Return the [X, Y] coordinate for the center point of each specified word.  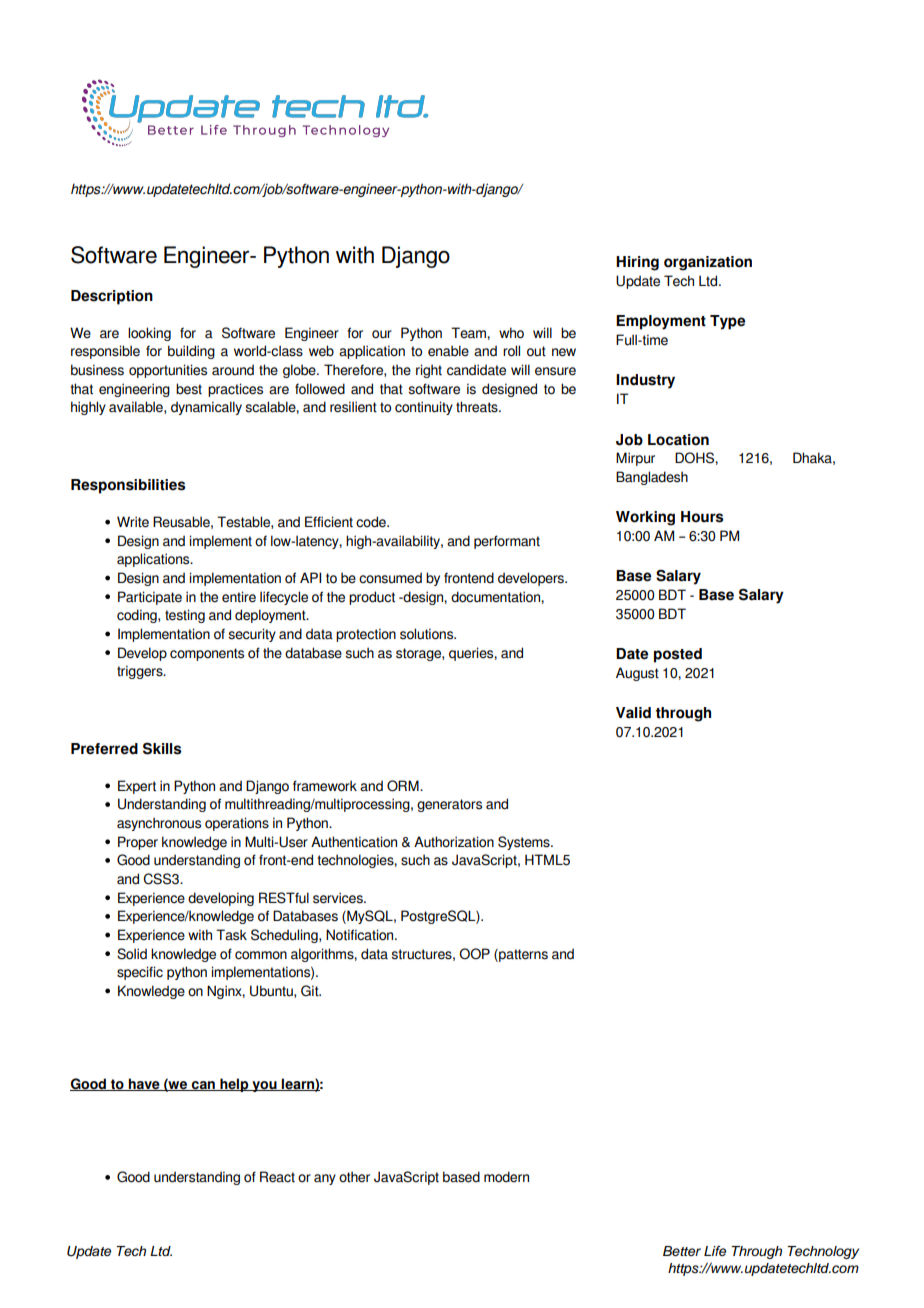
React [277, 1177]
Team [469, 333]
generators [449, 805]
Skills [162, 749]
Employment [661, 322]
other [354, 1177]
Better [682, 1251]
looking [149, 334]
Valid [633, 713]
